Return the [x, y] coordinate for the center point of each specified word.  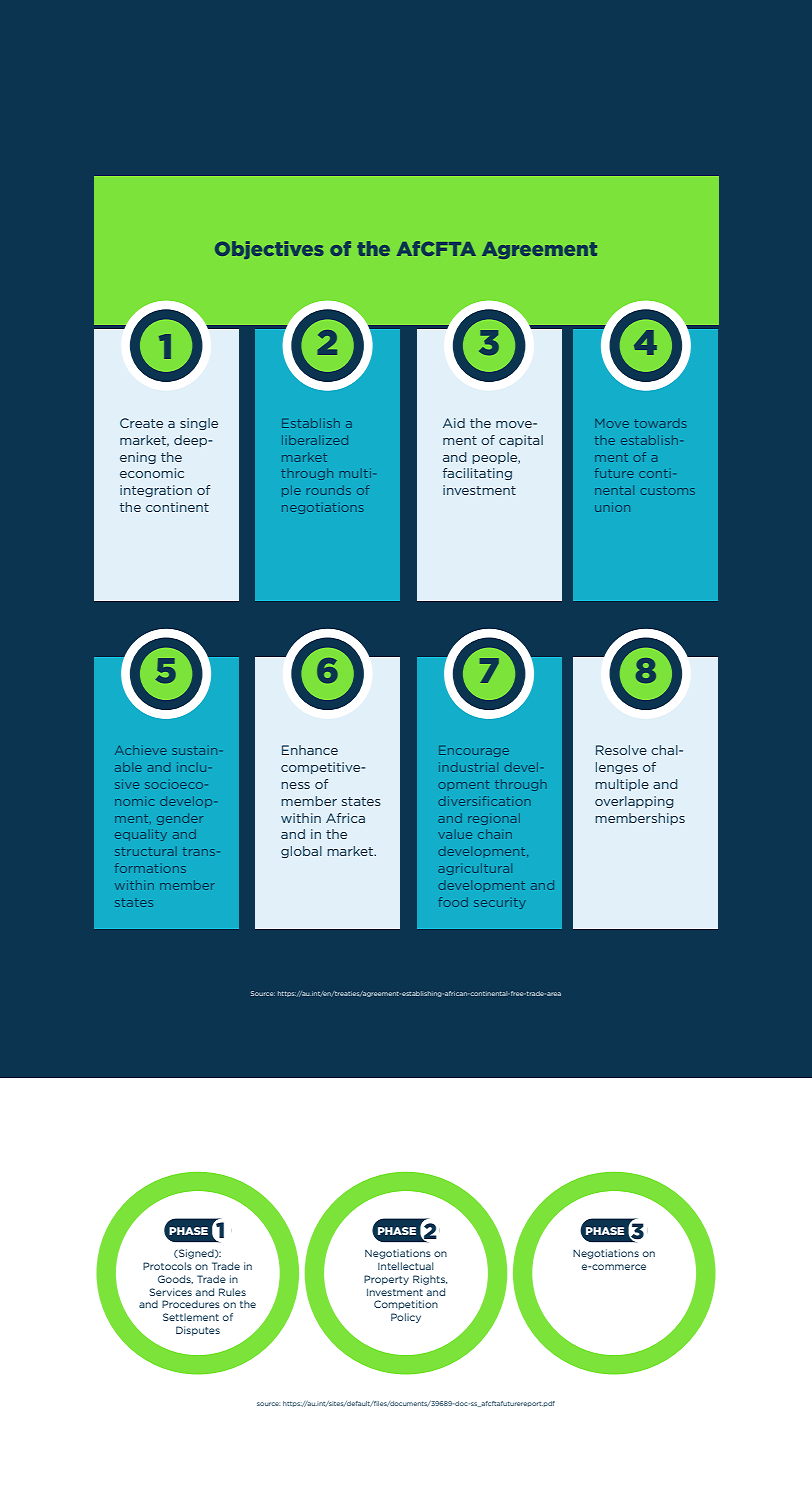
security [500, 903]
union [612, 507]
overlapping [634, 802]
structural [146, 851]
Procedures [191, 1304]
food [453, 902]
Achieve [141, 750]
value [455, 834]
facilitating [477, 474]
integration [156, 491]
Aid [454, 423]
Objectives [269, 250]
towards [660, 423]
